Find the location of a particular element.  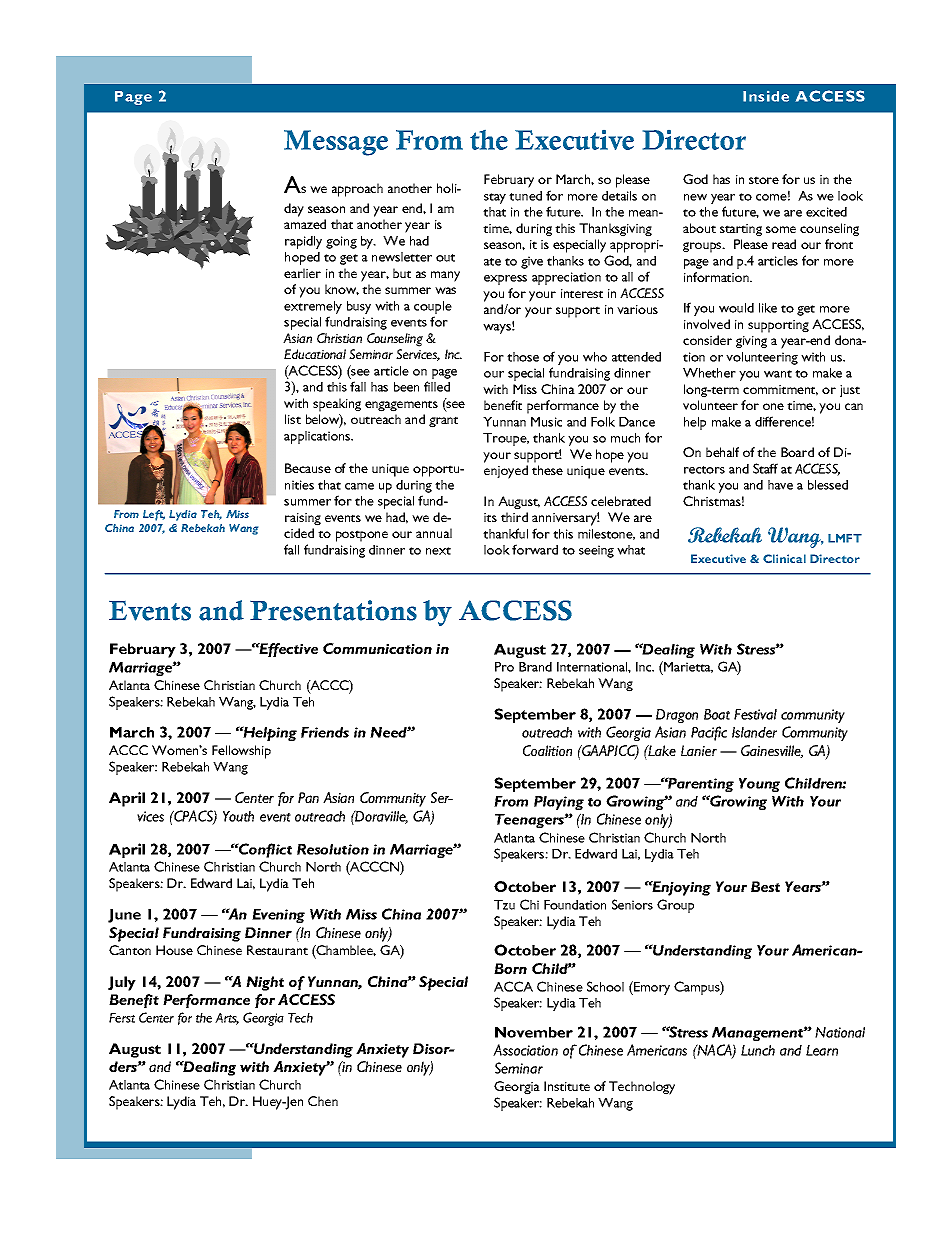

Tzu is located at coordinates (504, 905).
